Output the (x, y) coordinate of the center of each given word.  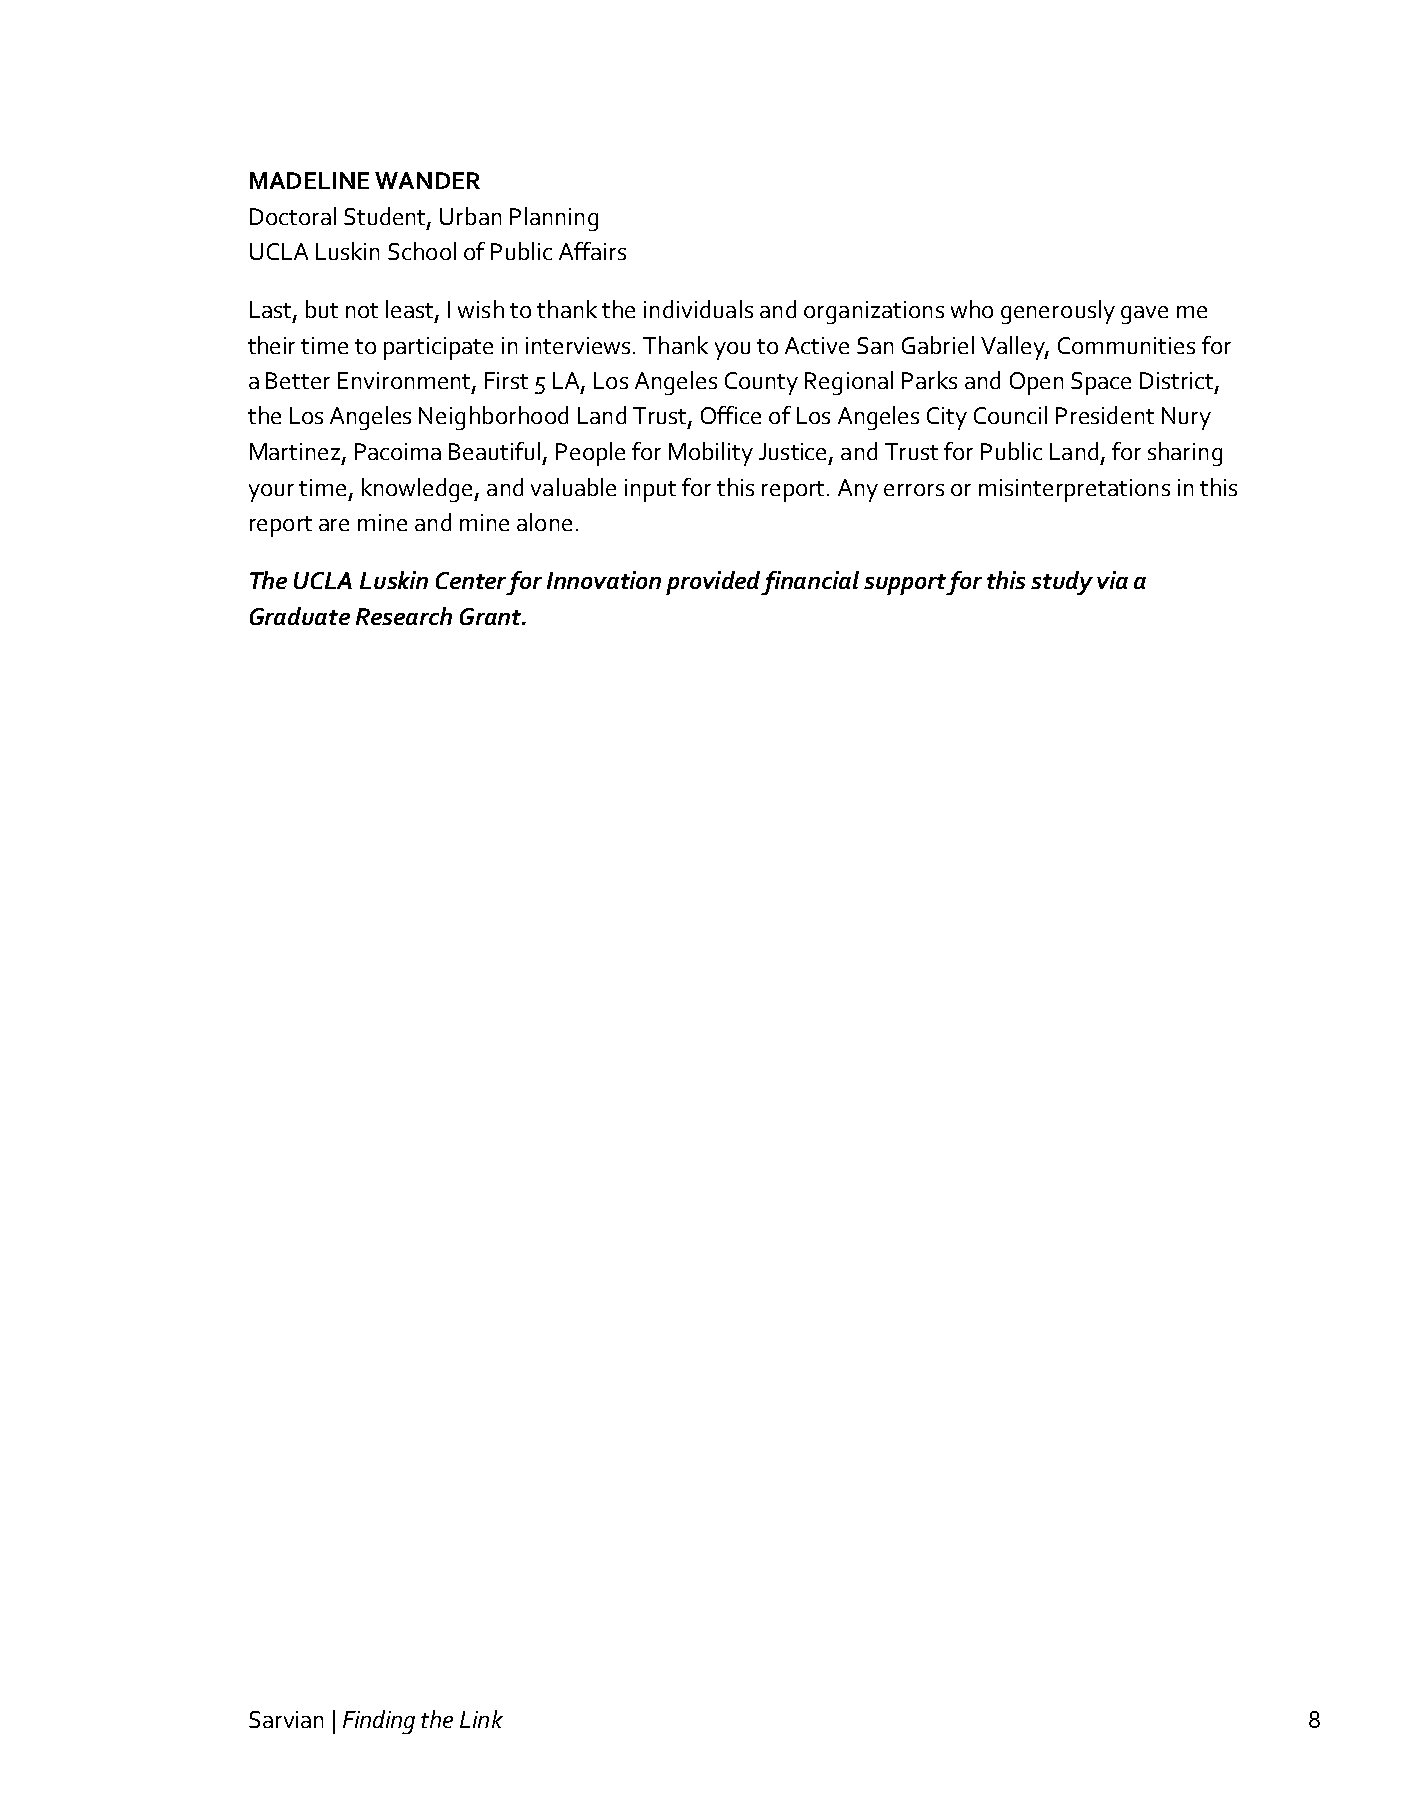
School (422, 251)
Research (404, 616)
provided (713, 583)
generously (1058, 312)
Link (481, 1719)
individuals (698, 309)
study (1062, 583)
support (905, 584)
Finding (379, 1722)
